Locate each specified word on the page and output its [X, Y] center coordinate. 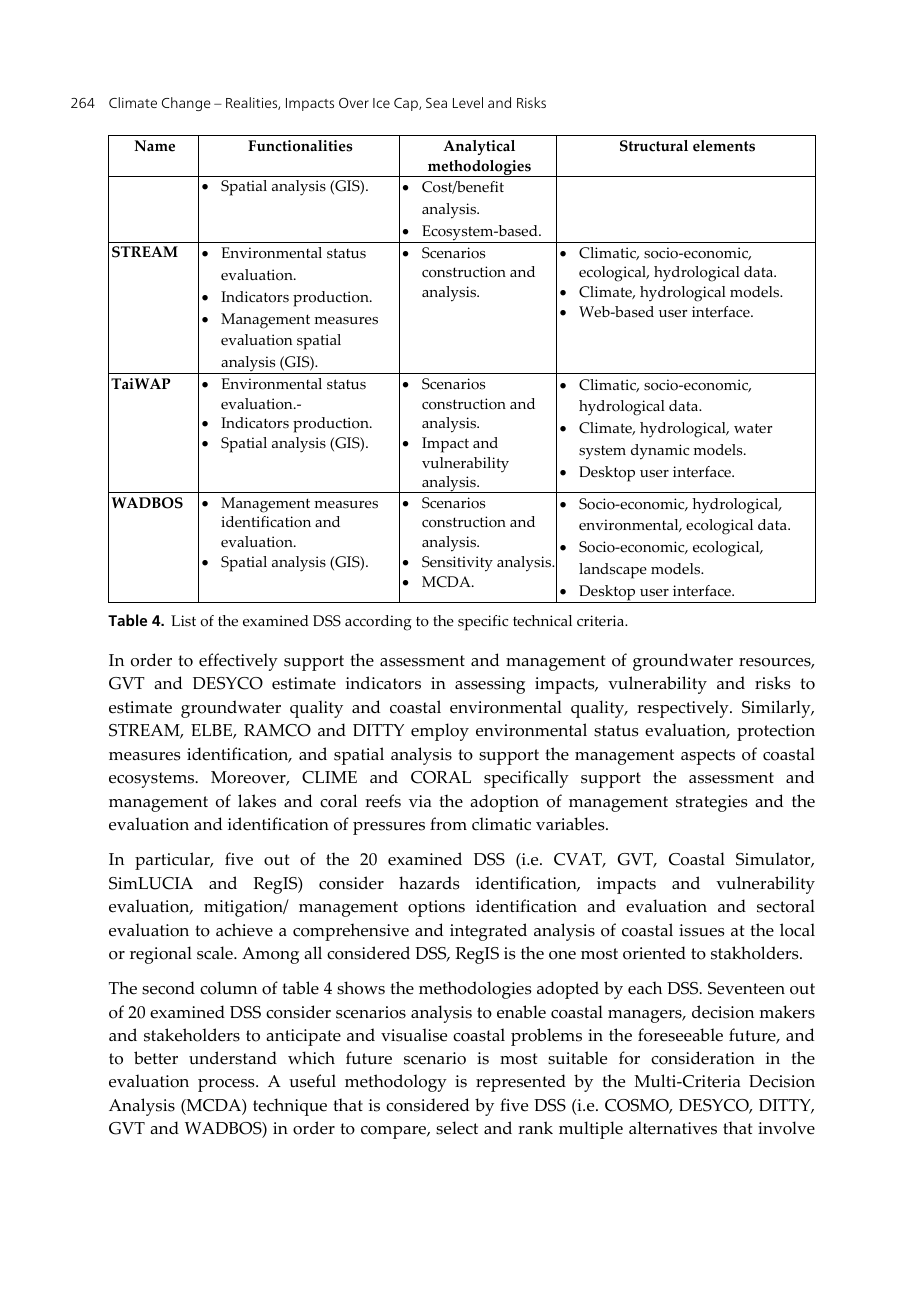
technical [542, 620]
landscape [613, 571]
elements [724, 146]
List [183, 621]
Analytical [479, 147]
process [227, 1085]
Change [186, 104]
